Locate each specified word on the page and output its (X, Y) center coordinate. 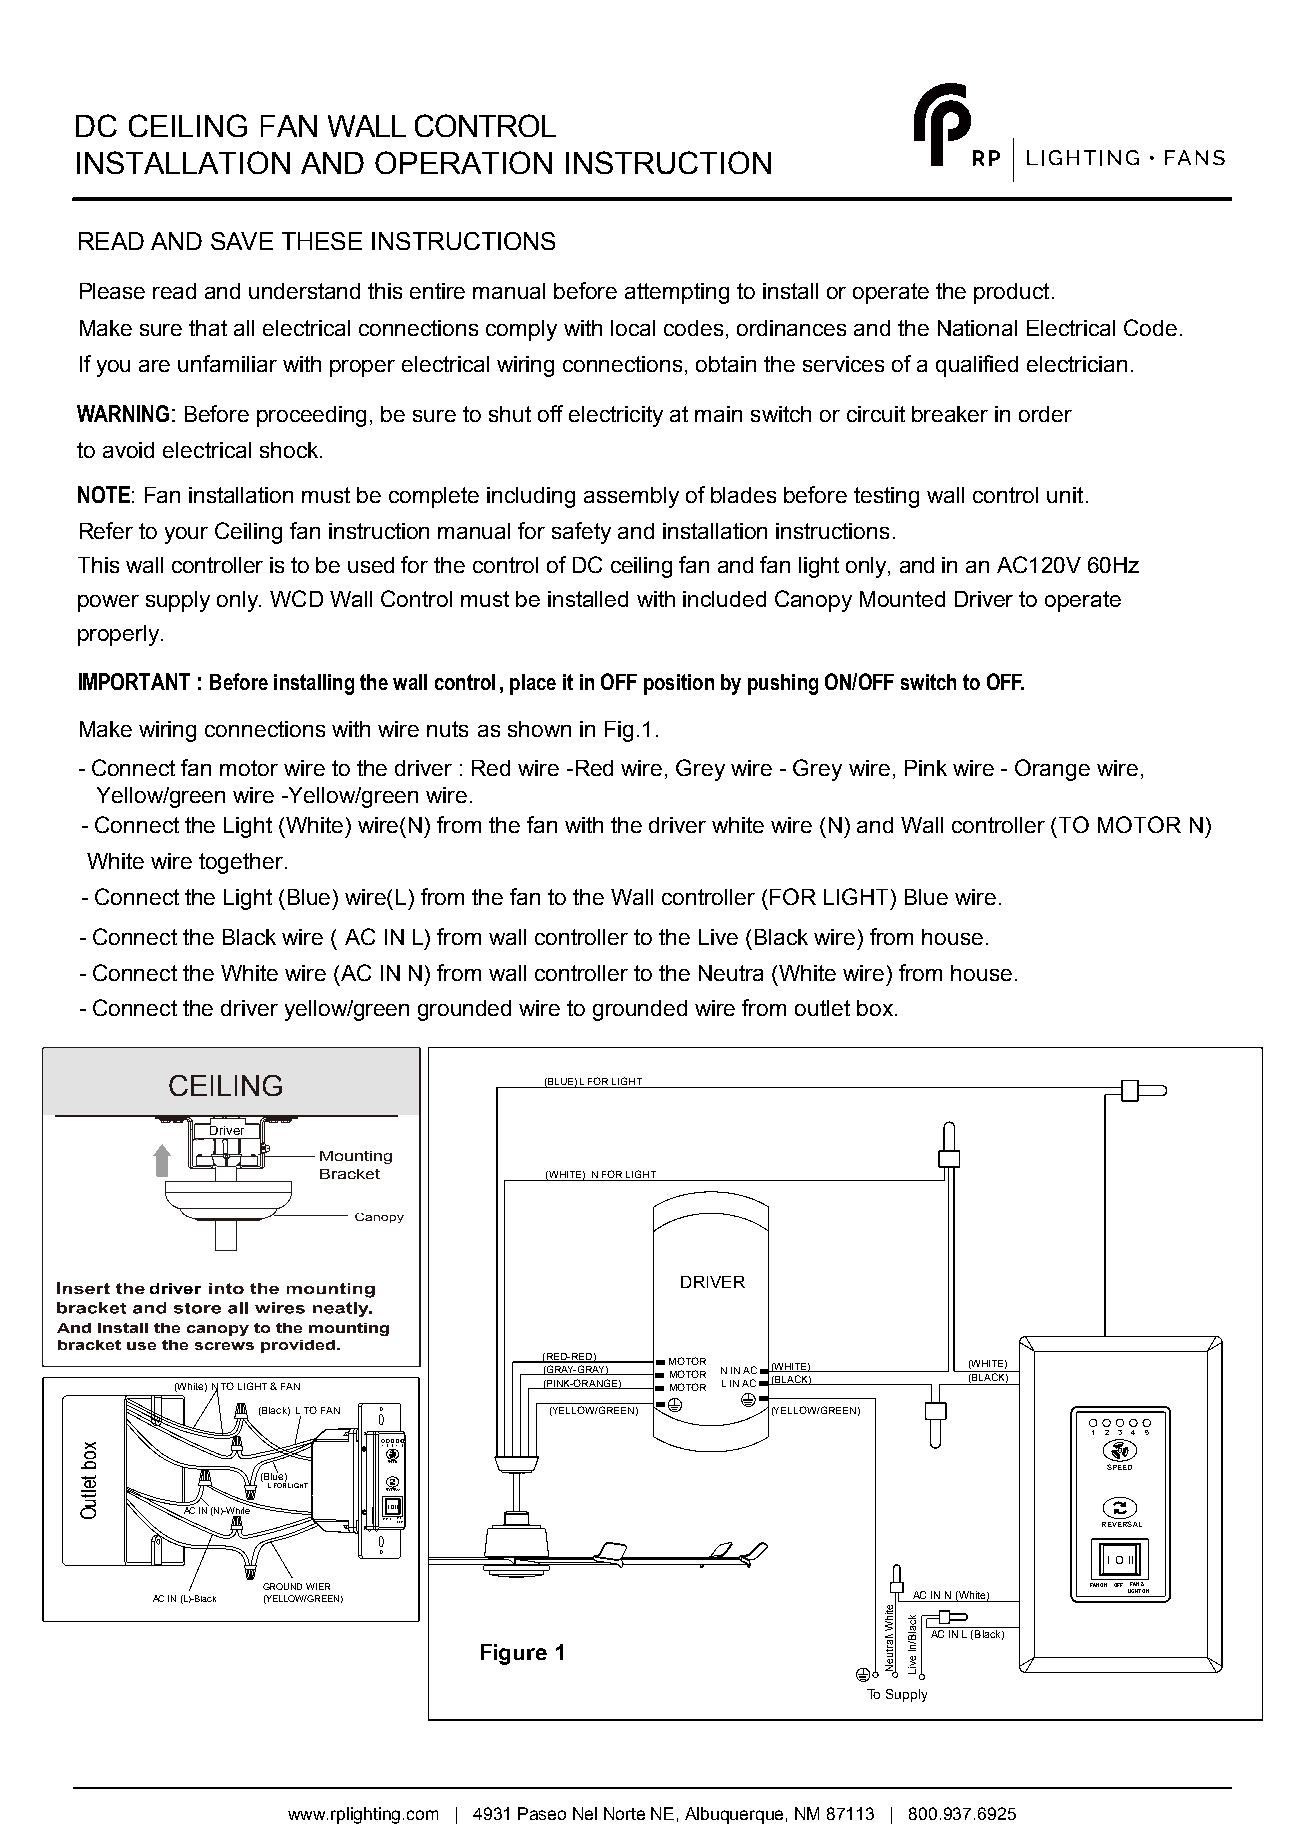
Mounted (902, 599)
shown (539, 729)
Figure (514, 1654)
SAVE (242, 241)
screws (224, 1346)
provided (299, 1346)
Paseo (542, 1813)
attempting (677, 293)
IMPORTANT (134, 681)
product (1011, 293)
